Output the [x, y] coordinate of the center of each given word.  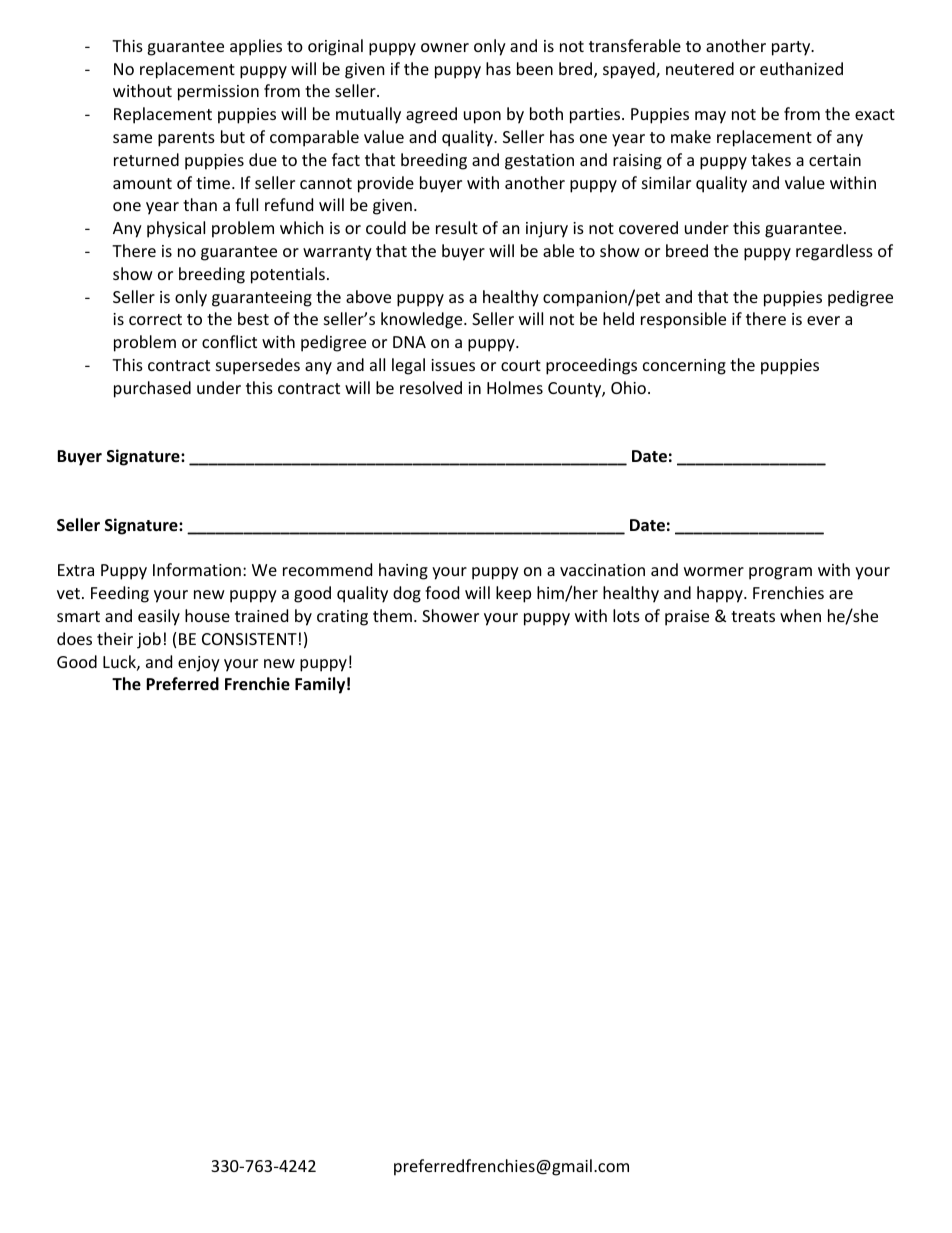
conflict [229, 341]
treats [753, 616]
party [792, 48]
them [392, 615]
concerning [684, 367]
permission [218, 93]
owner [445, 47]
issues [453, 365]
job [149, 640]
